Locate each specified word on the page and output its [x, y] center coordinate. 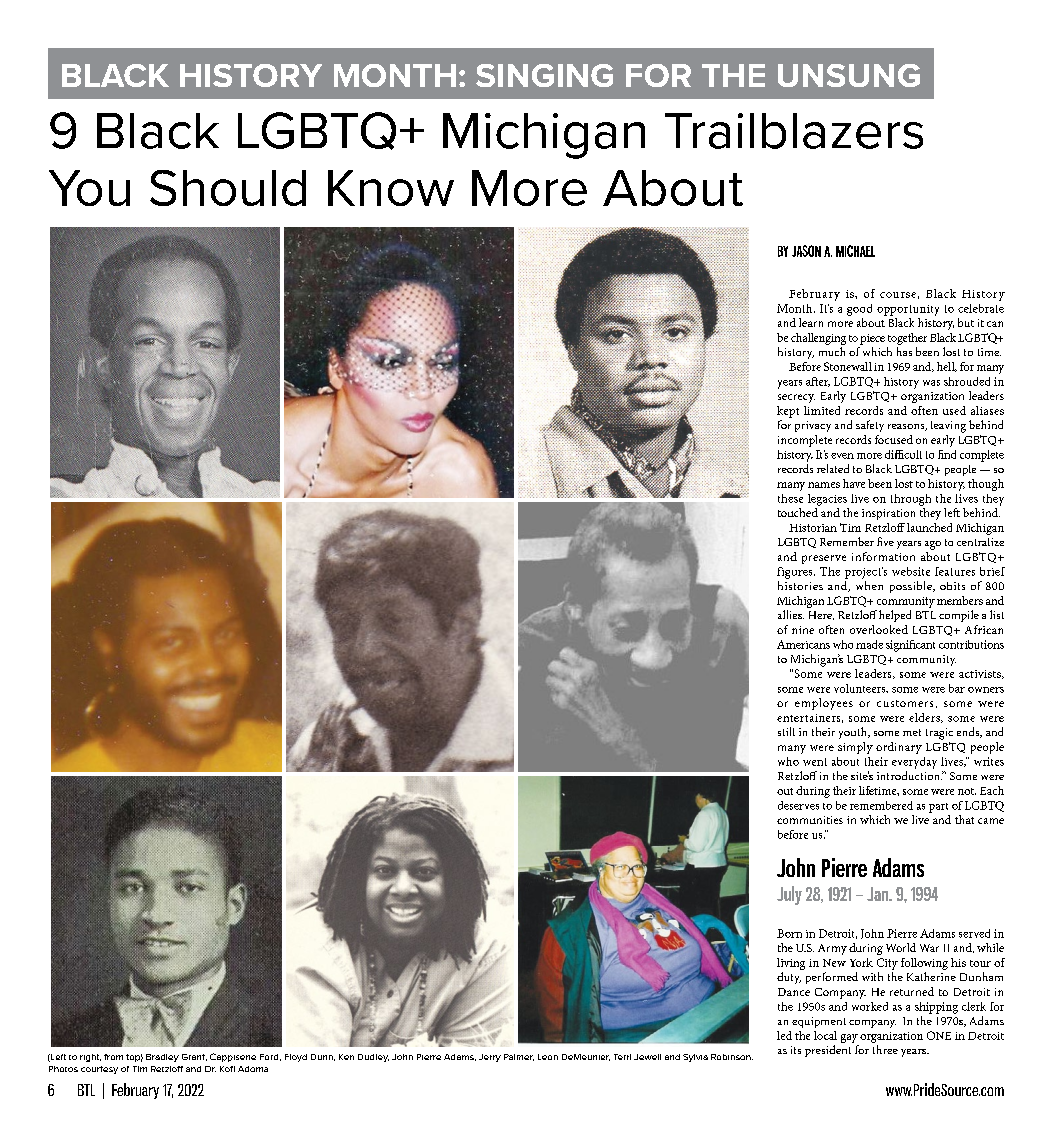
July [789, 895]
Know [391, 188]
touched [798, 512]
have [854, 483]
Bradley [162, 1058]
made [869, 644]
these [790, 498]
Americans [803, 644]
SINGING [544, 75]
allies [791, 614]
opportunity [908, 310]
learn [811, 322]
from [113, 1057]
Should [228, 188]
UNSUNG [849, 75]
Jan [879, 894]
